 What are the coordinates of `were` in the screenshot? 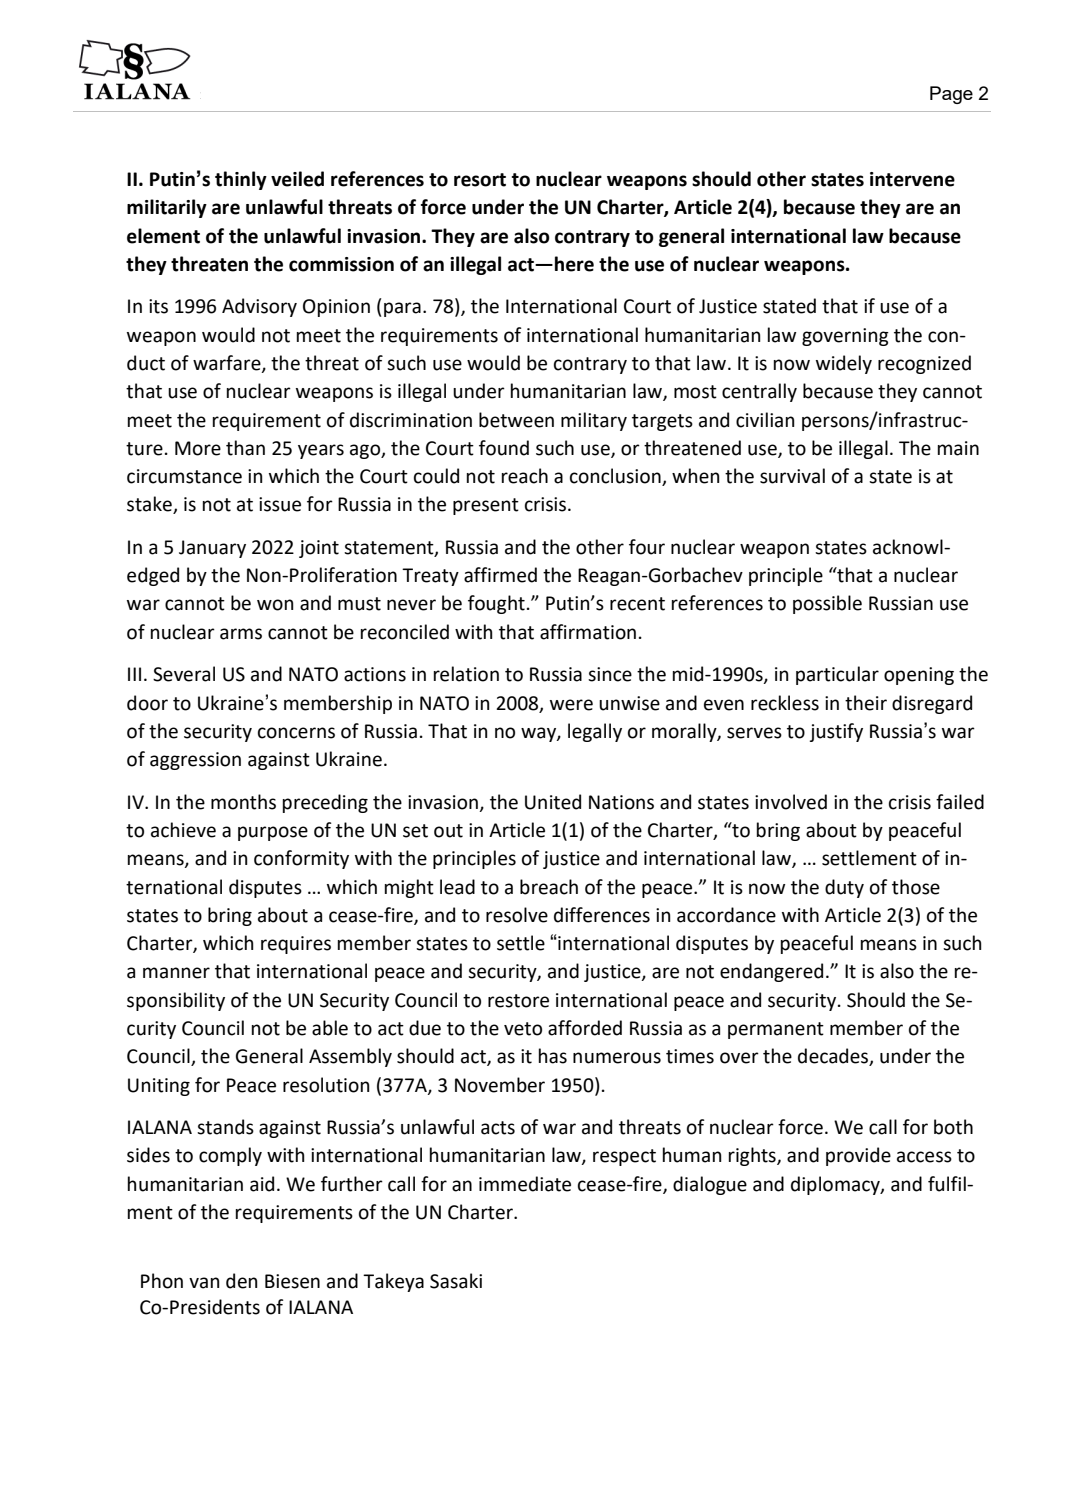 It's located at (571, 705).
